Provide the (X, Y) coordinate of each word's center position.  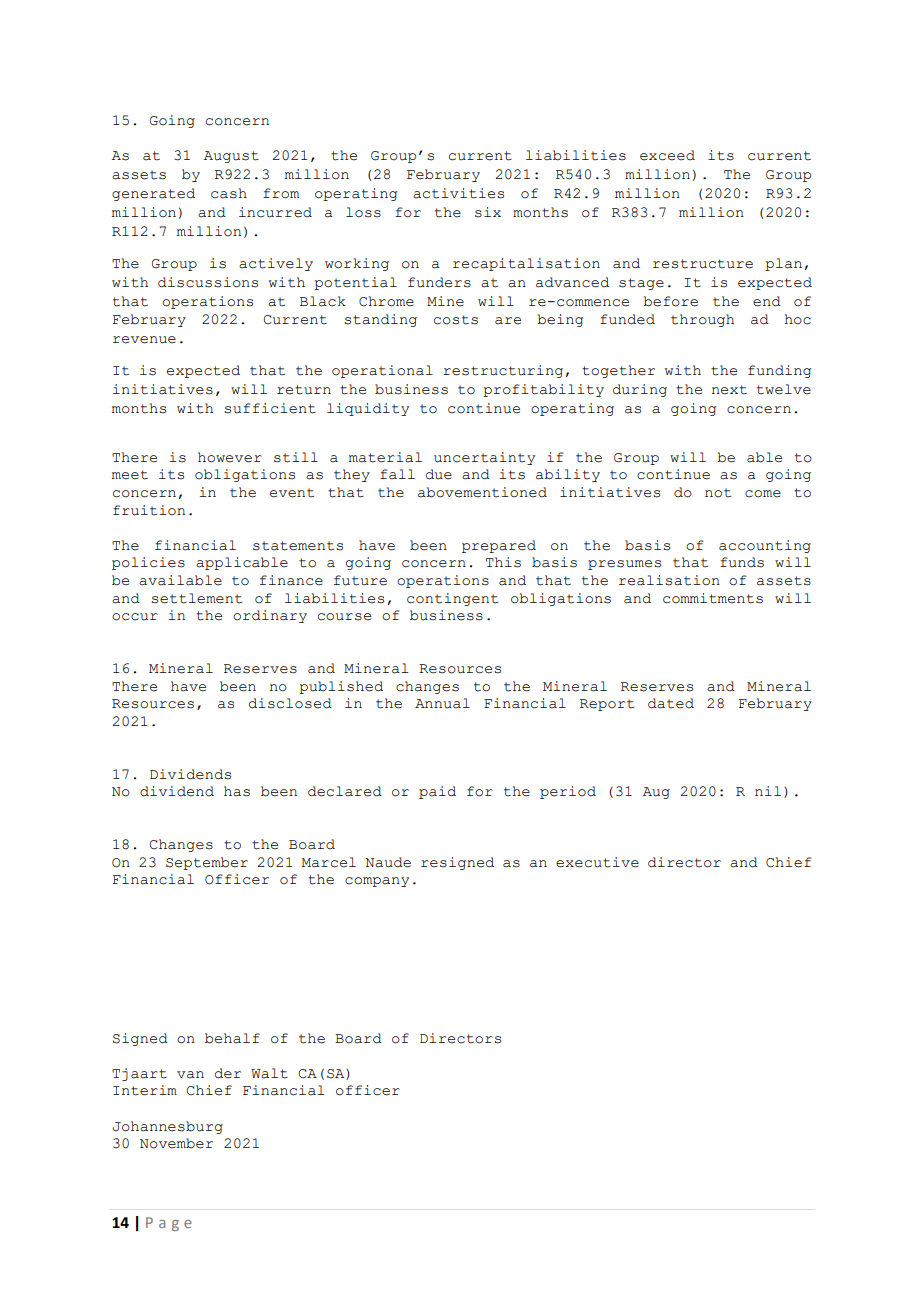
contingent (452, 599)
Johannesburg (168, 1127)
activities (458, 193)
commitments (713, 598)
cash (229, 193)
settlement (196, 598)
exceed (667, 155)
